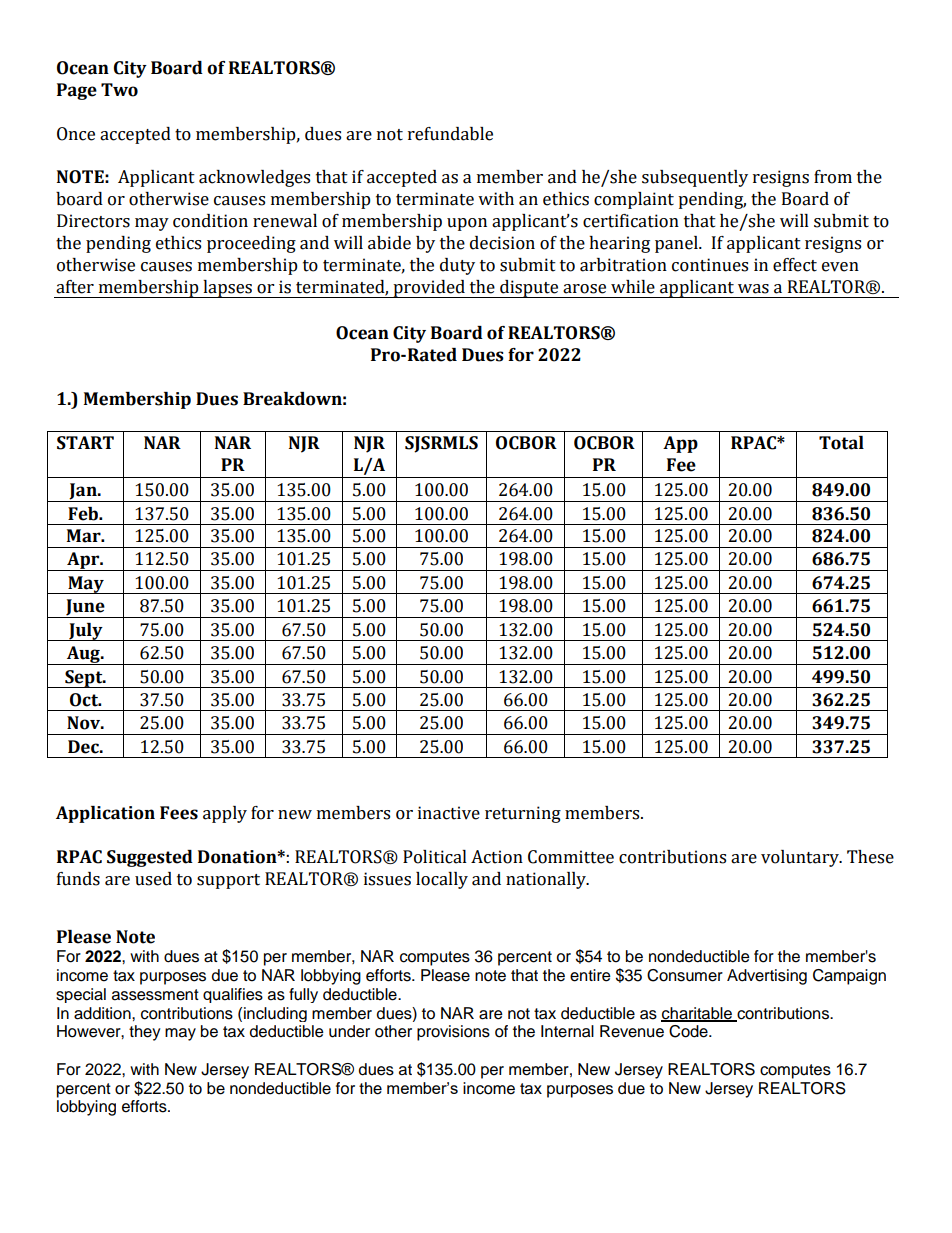 Image resolution: width=952 pixels, height=1233 pixels. Describe the element at coordinates (870, 857) in the image. I see `These` at that location.
